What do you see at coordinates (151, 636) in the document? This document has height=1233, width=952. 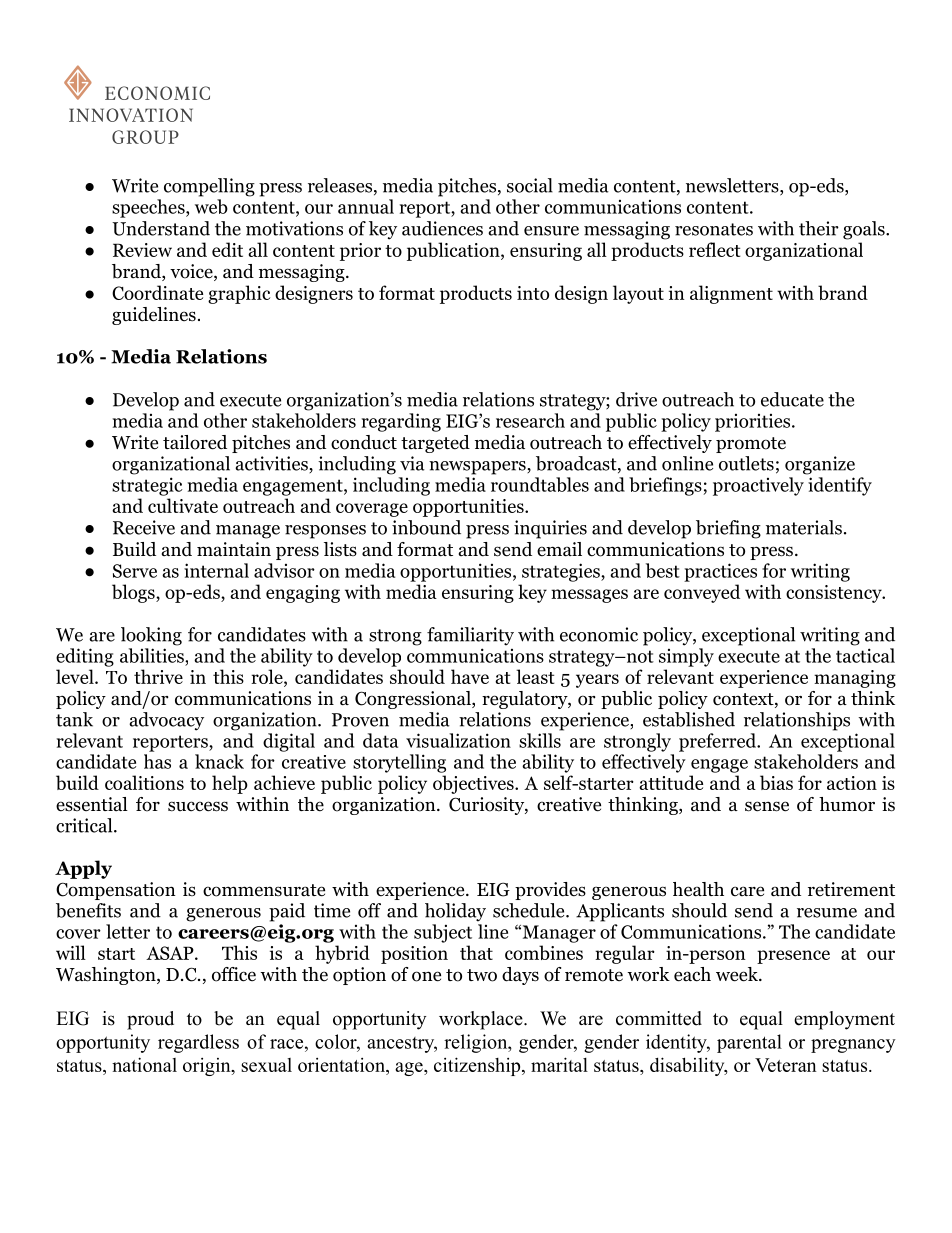 I see `looking` at bounding box center [151, 636].
